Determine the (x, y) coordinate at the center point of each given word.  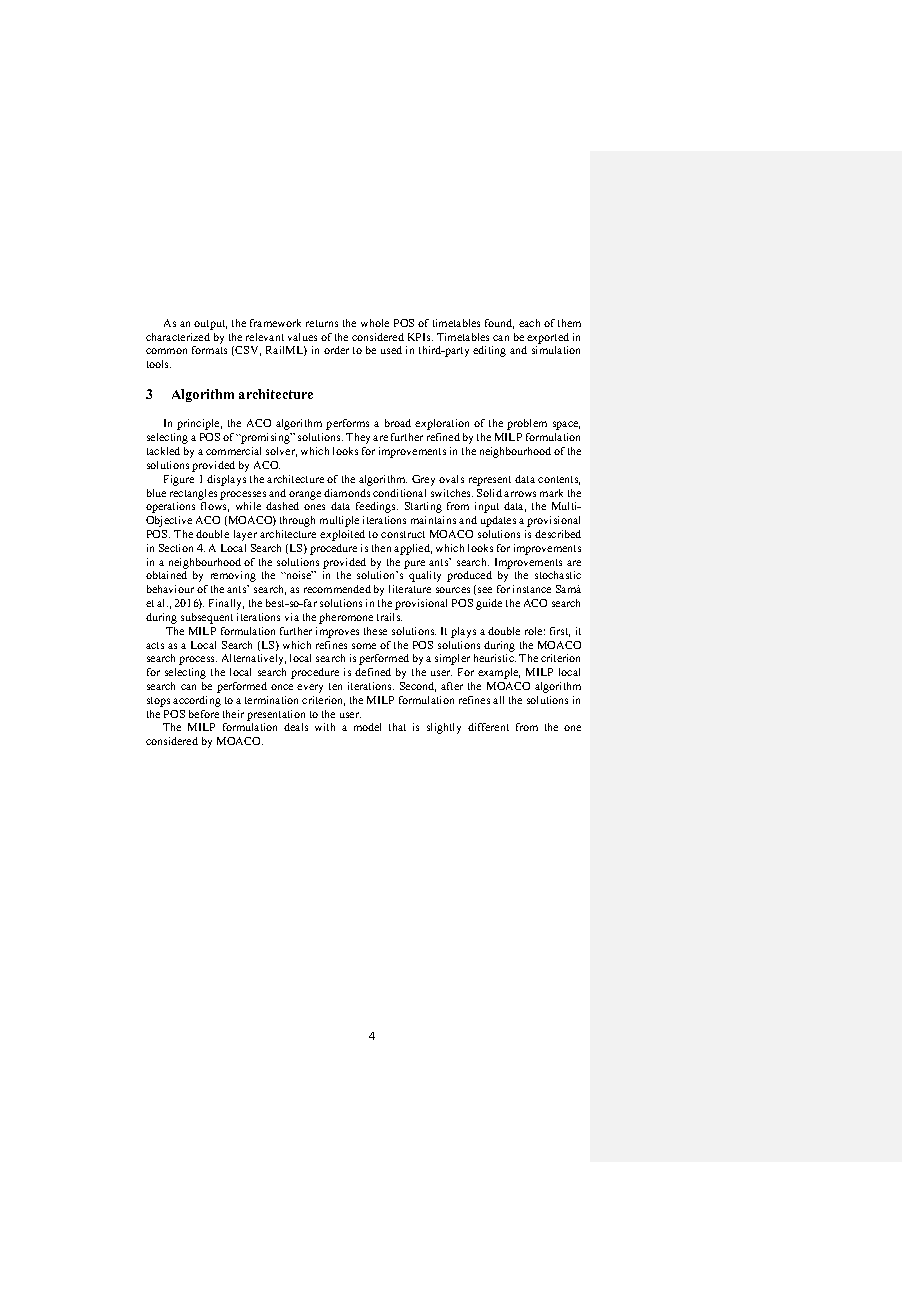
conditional (399, 493)
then (381, 548)
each (529, 323)
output (210, 325)
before (204, 714)
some (364, 646)
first (560, 632)
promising (265, 438)
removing (233, 576)
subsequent (207, 618)
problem (527, 424)
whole (375, 323)
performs (347, 424)
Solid (489, 493)
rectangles (193, 494)
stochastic (558, 575)
